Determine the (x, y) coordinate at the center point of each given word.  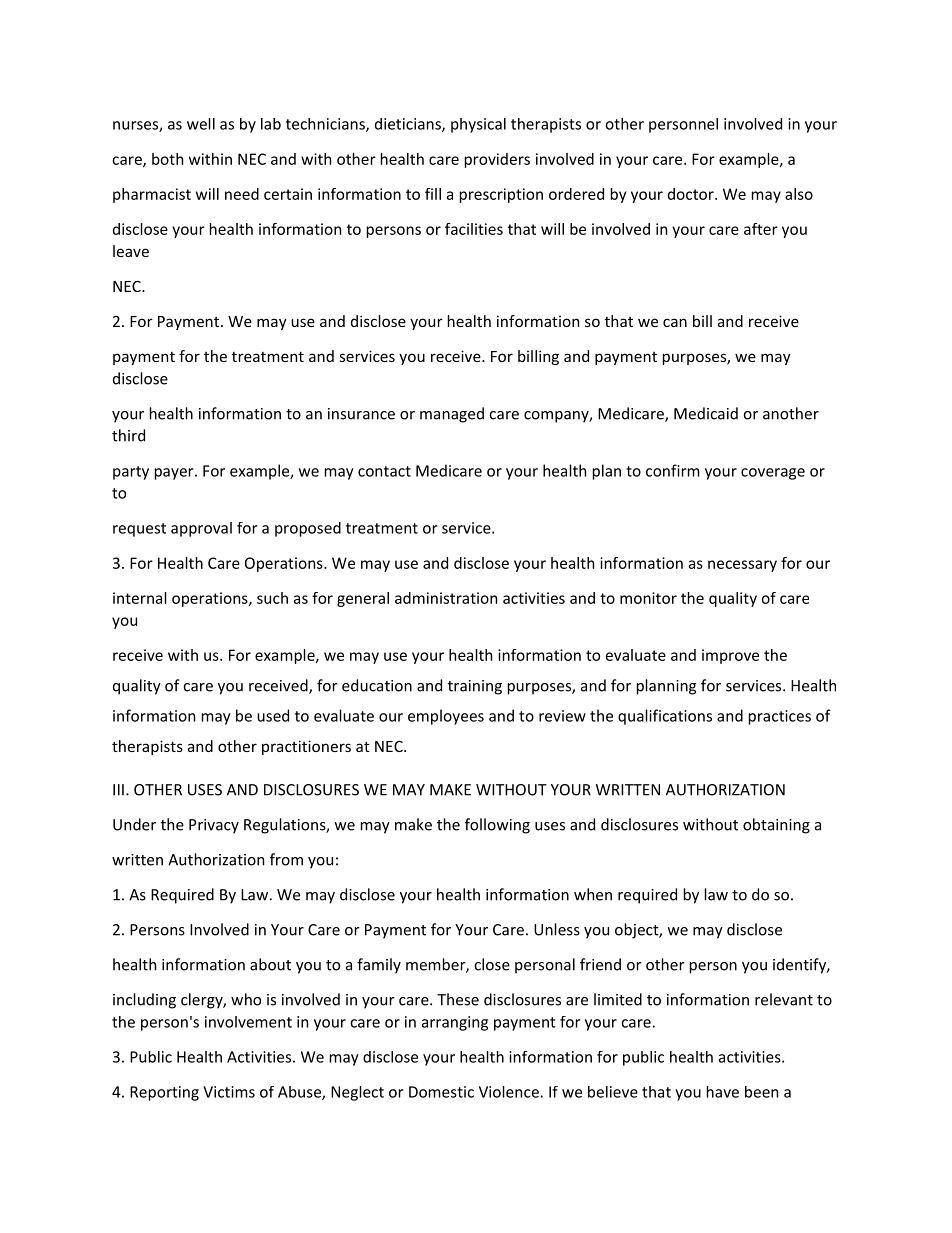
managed (452, 415)
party (131, 473)
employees (446, 717)
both (167, 159)
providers (497, 160)
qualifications (665, 717)
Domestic (441, 1092)
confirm (673, 470)
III (118, 790)
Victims (229, 1092)
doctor (691, 194)
